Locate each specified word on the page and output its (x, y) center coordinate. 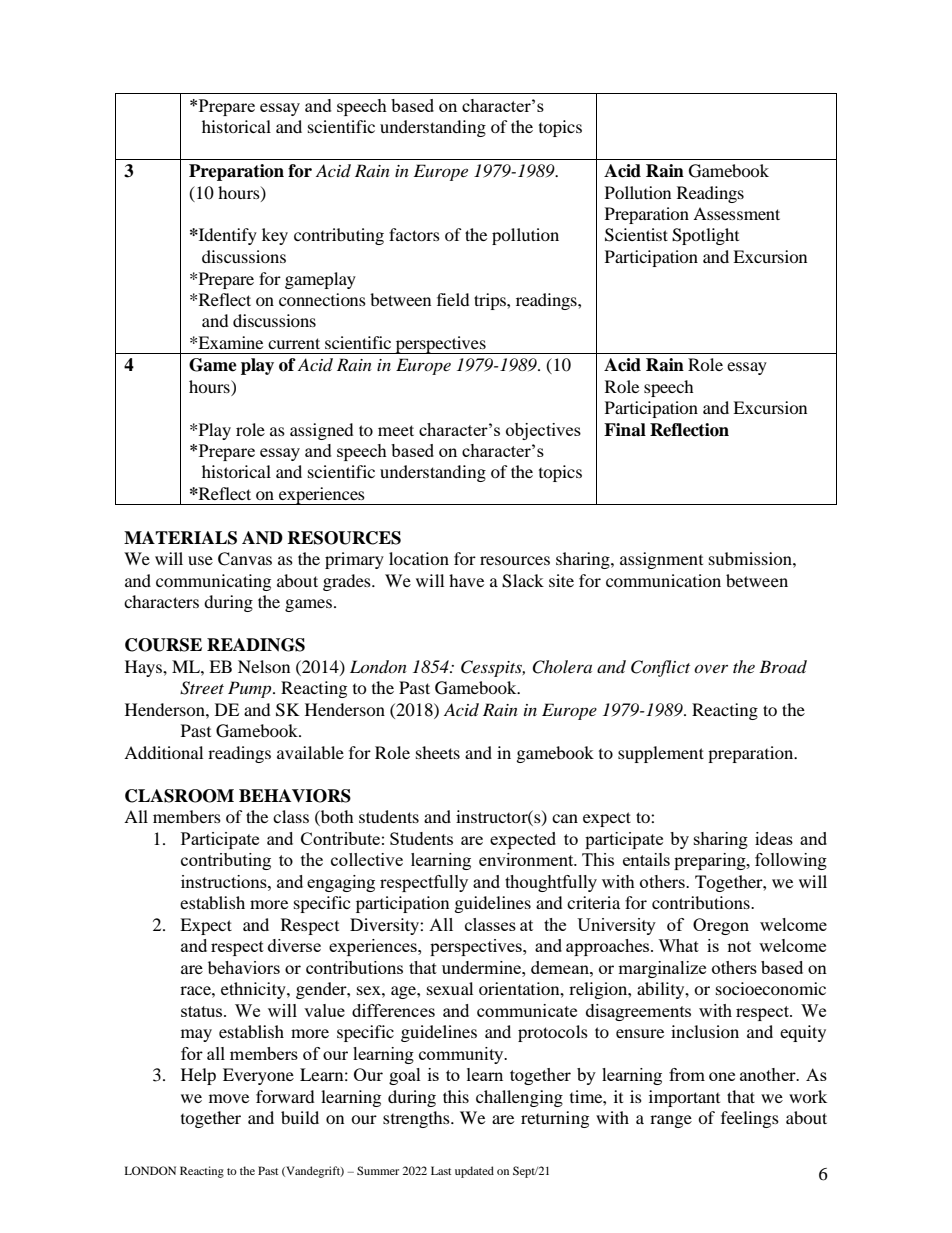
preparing (711, 861)
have (466, 580)
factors (414, 234)
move (229, 1098)
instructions (225, 881)
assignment (661, 560)
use (200, 560)
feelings (750, 1119)
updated (474, 1172)
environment (527, 859)
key (275, 236)
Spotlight (705, 236)
